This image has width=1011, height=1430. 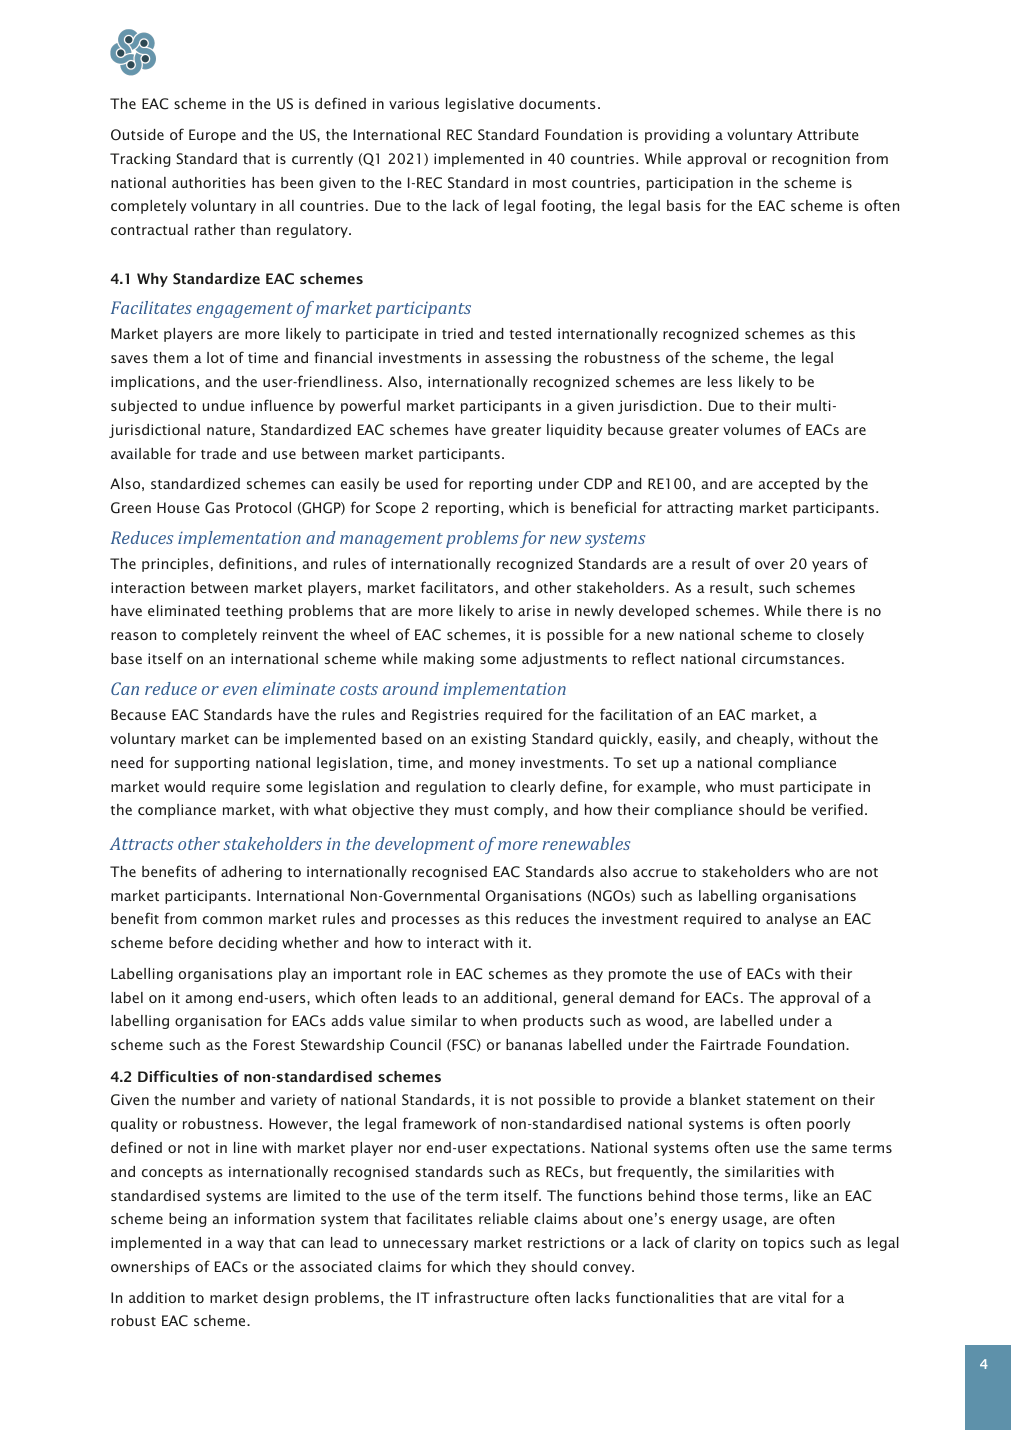 I want to click on topics, so click(x=783, y=1244).
